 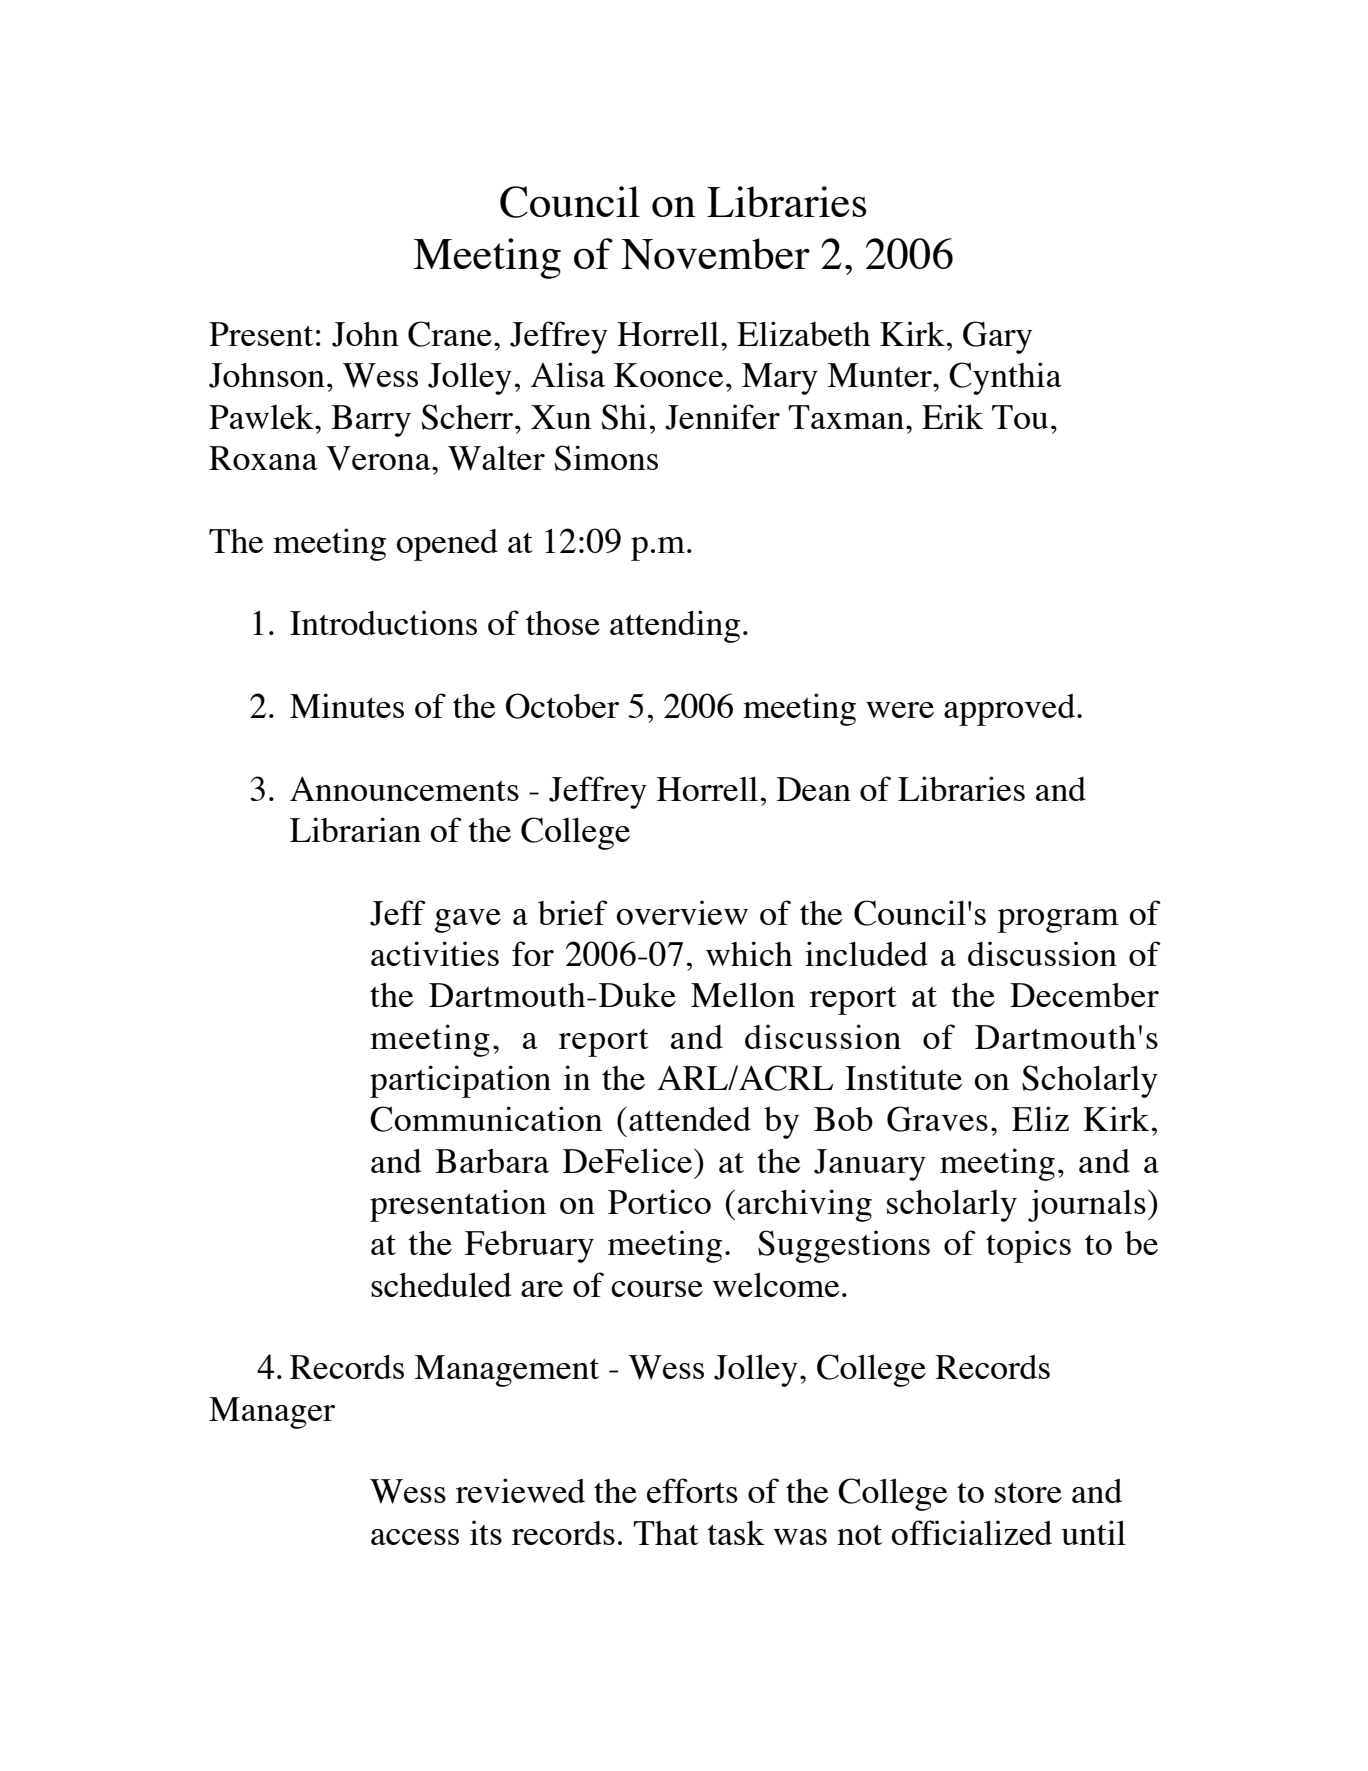 I want to click on Gary, so click(x=997, y=337).
